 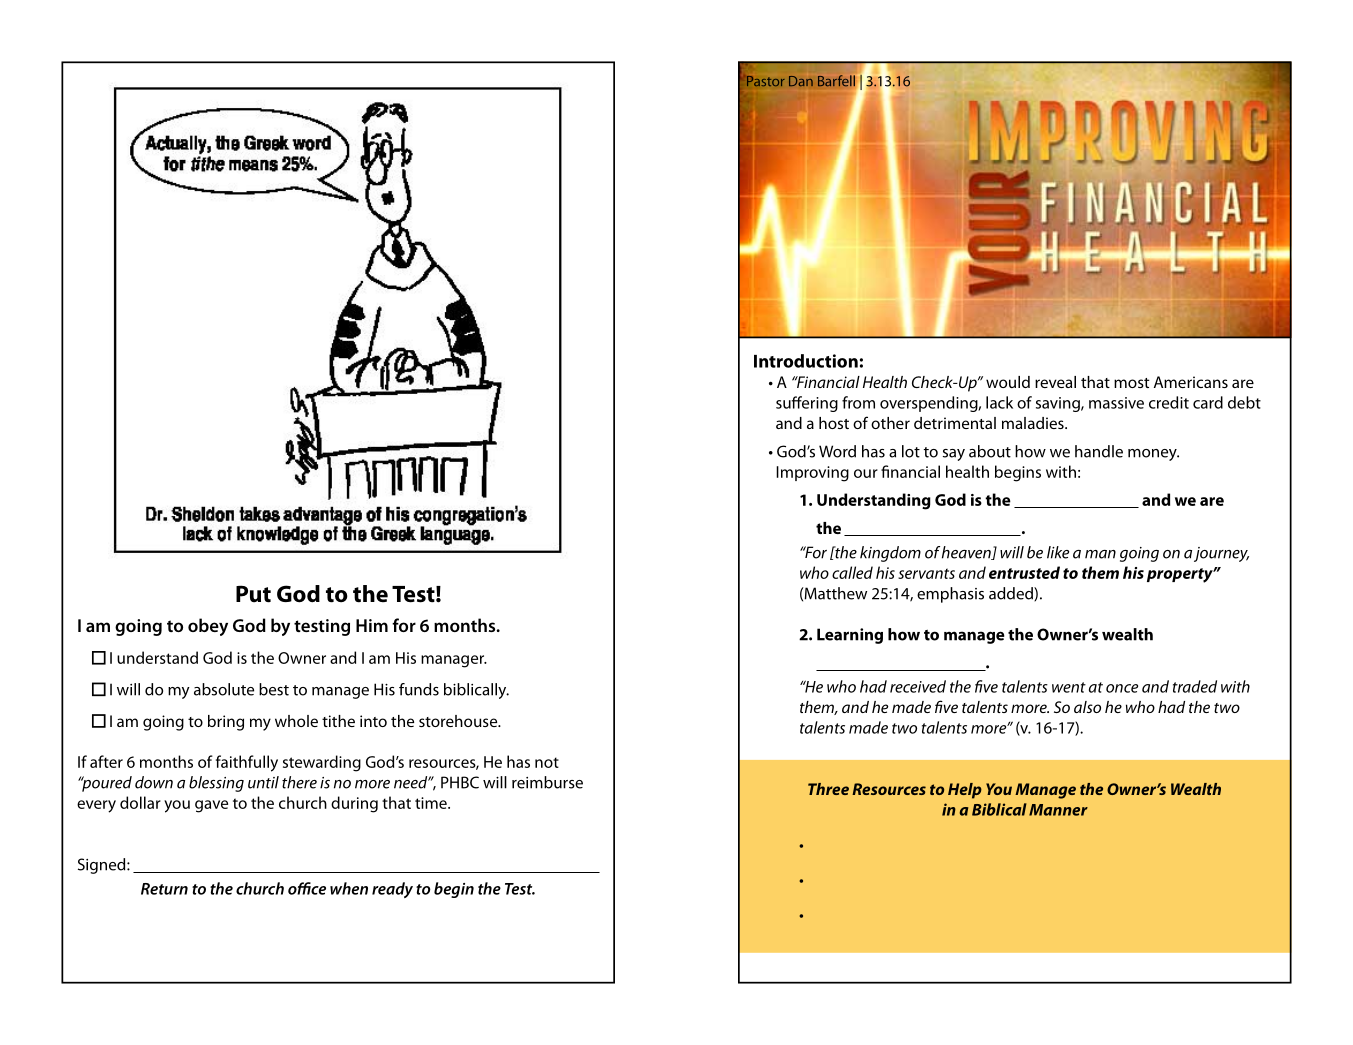 I want to click on from, so click(x=858, y=402).
